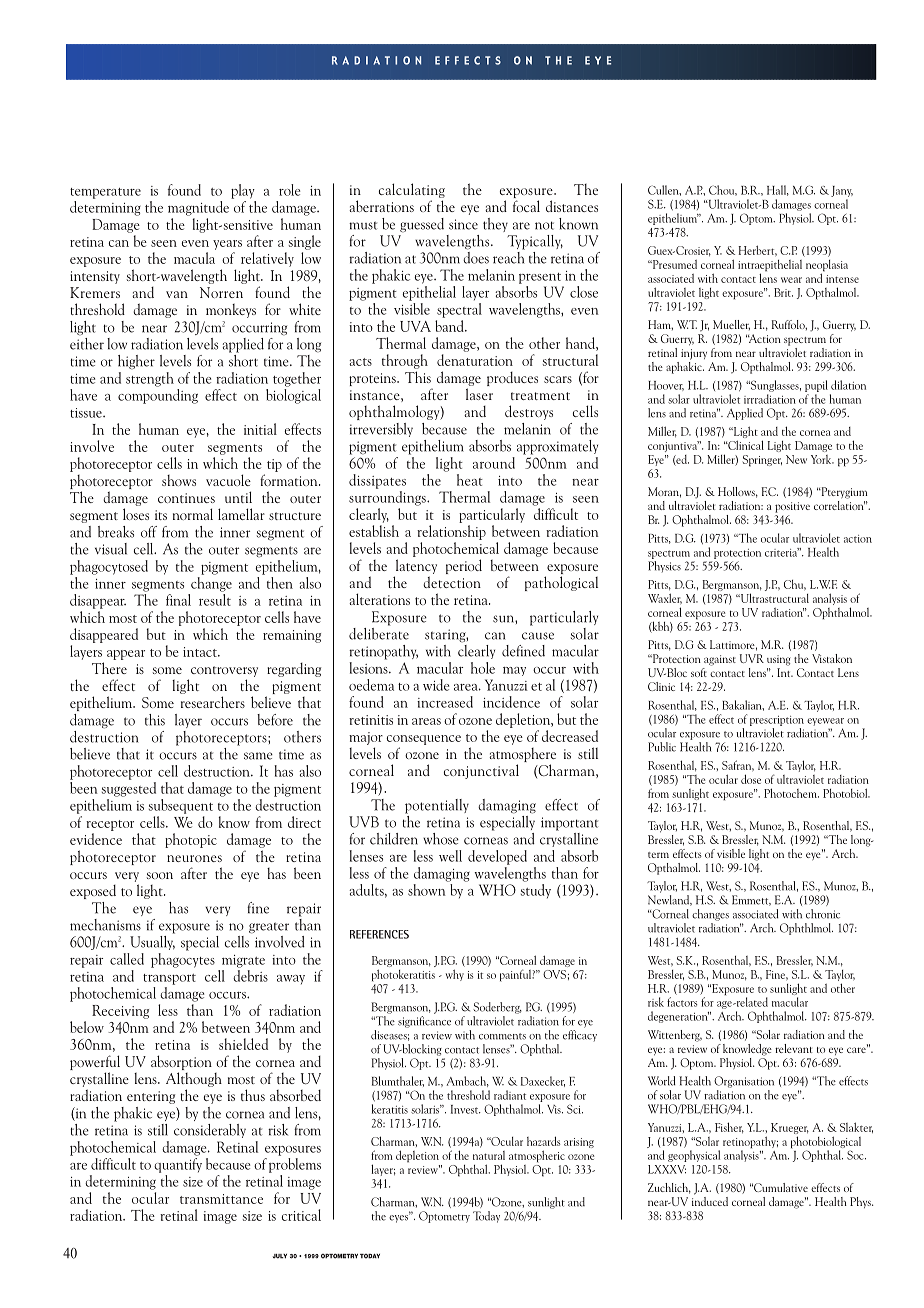  I want to click on induced, so click(710, 1200).
